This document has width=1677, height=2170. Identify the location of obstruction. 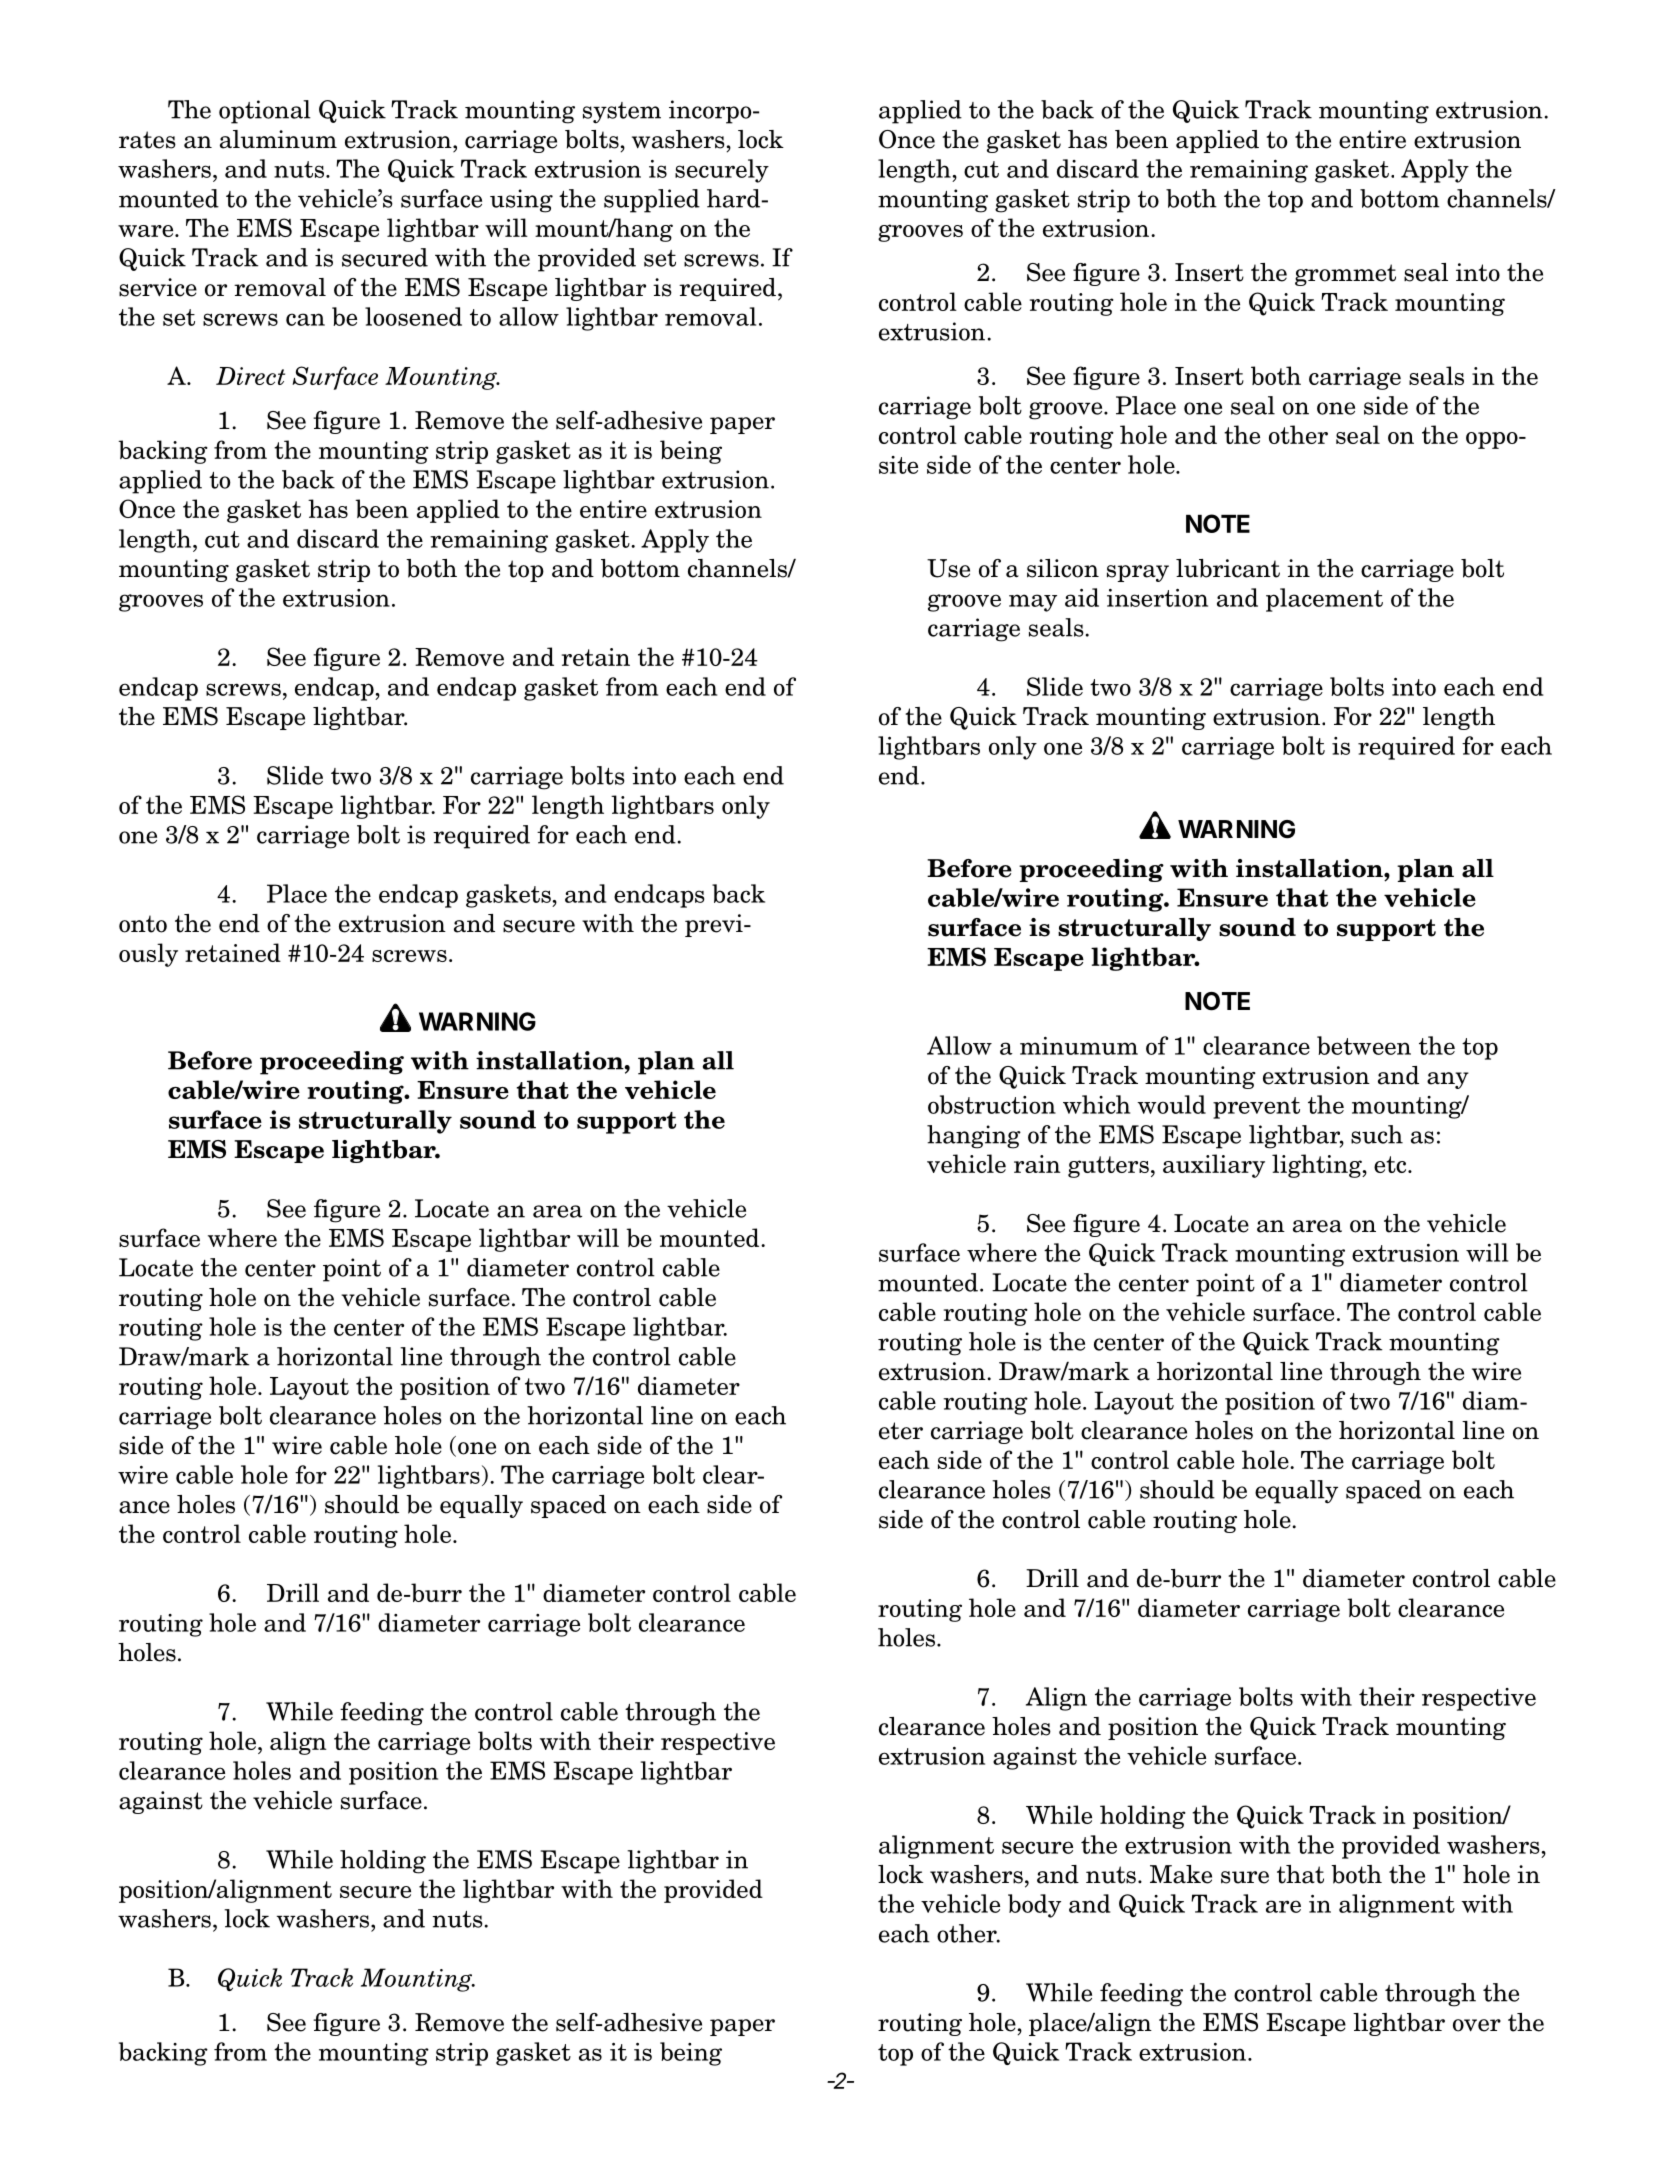
(992, 1104).
